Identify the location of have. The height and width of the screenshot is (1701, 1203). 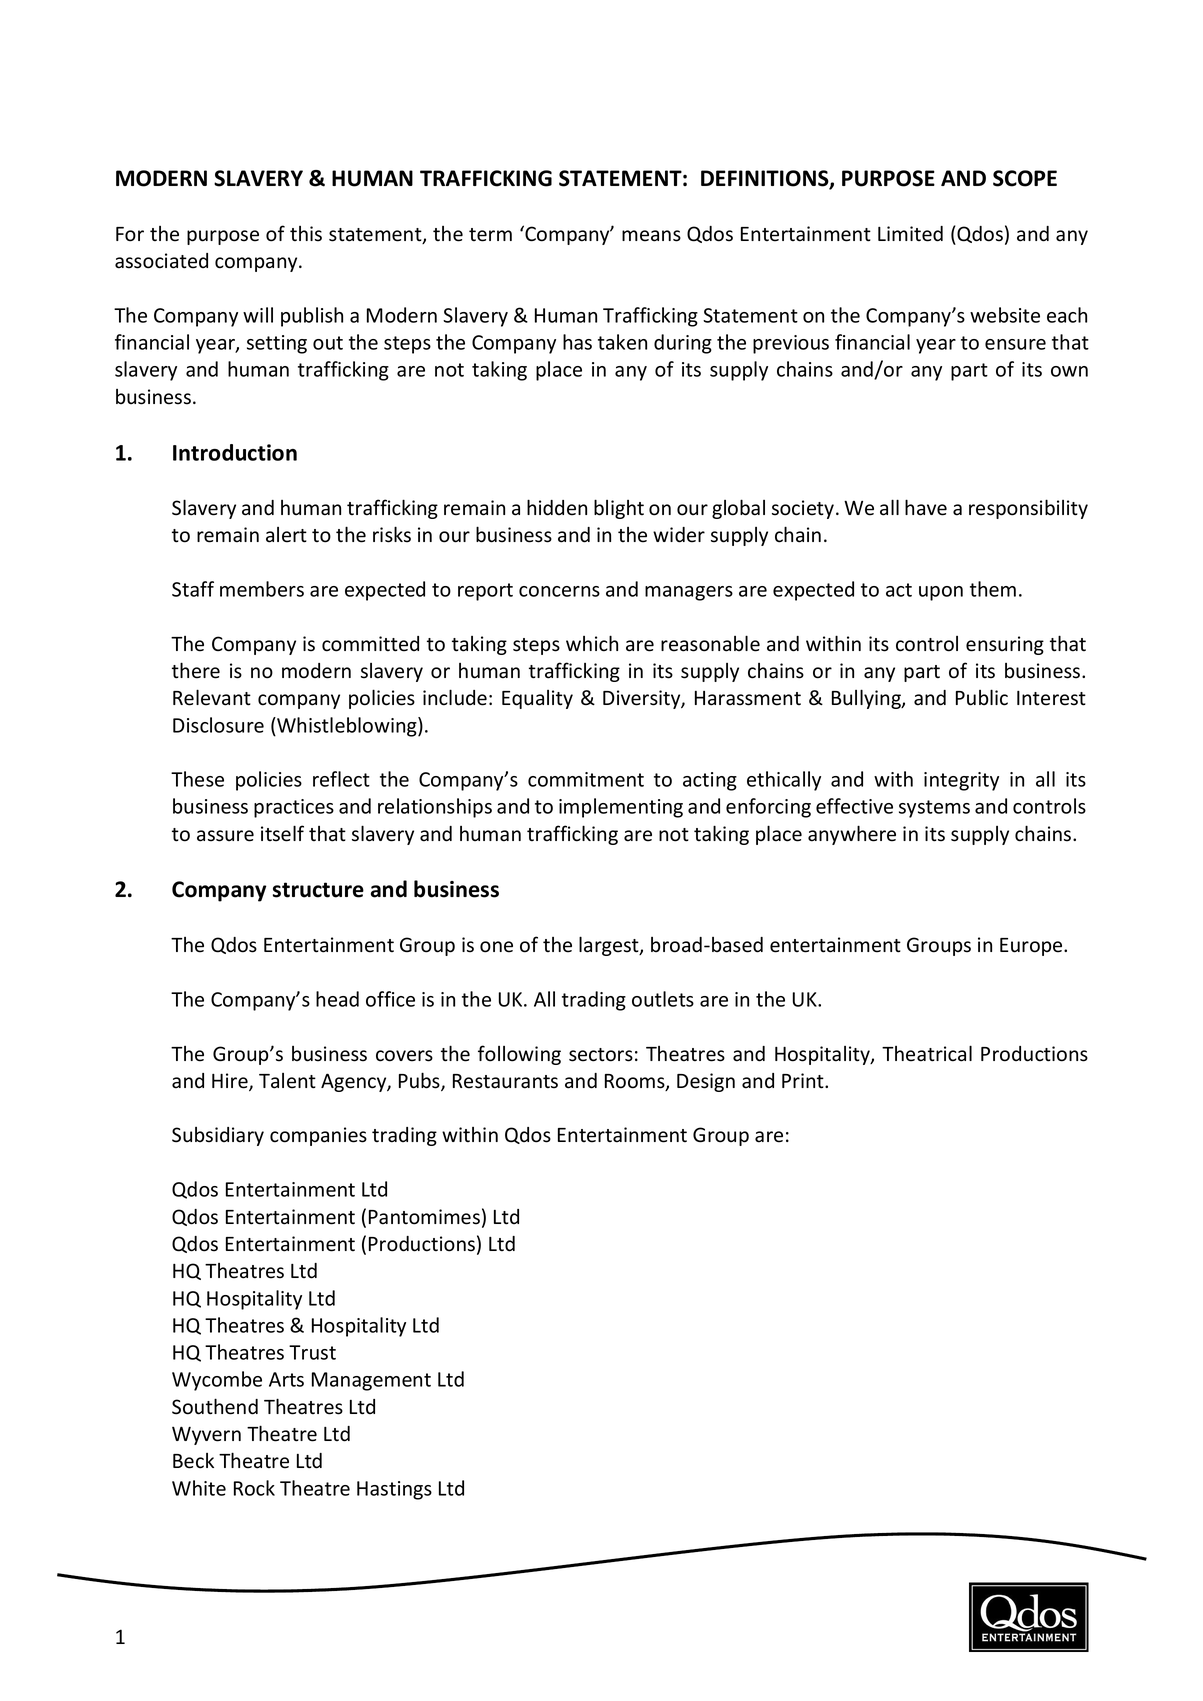
(926, 507).
